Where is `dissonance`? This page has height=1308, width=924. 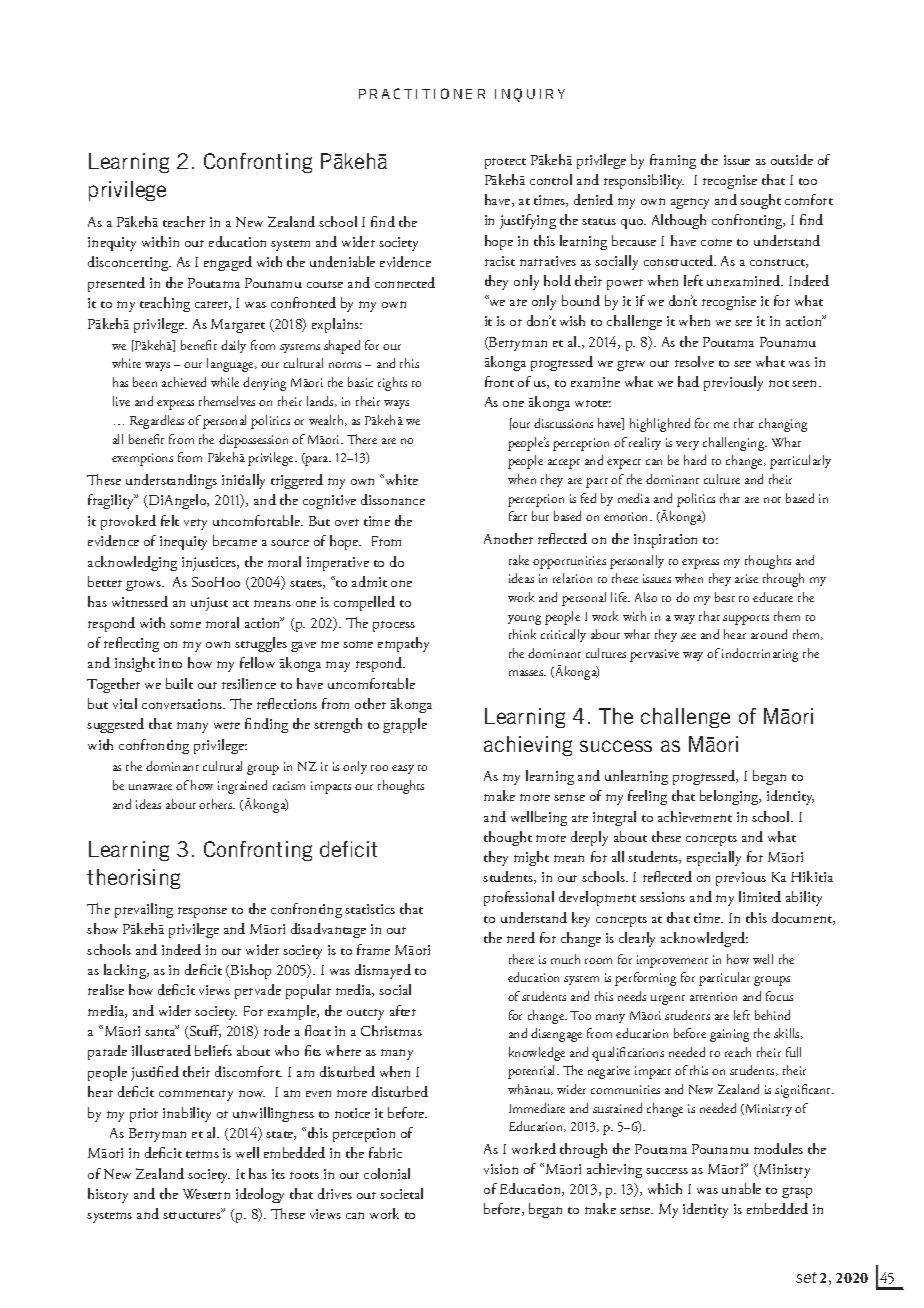
dissonance is located at coordinates (393, 499).
